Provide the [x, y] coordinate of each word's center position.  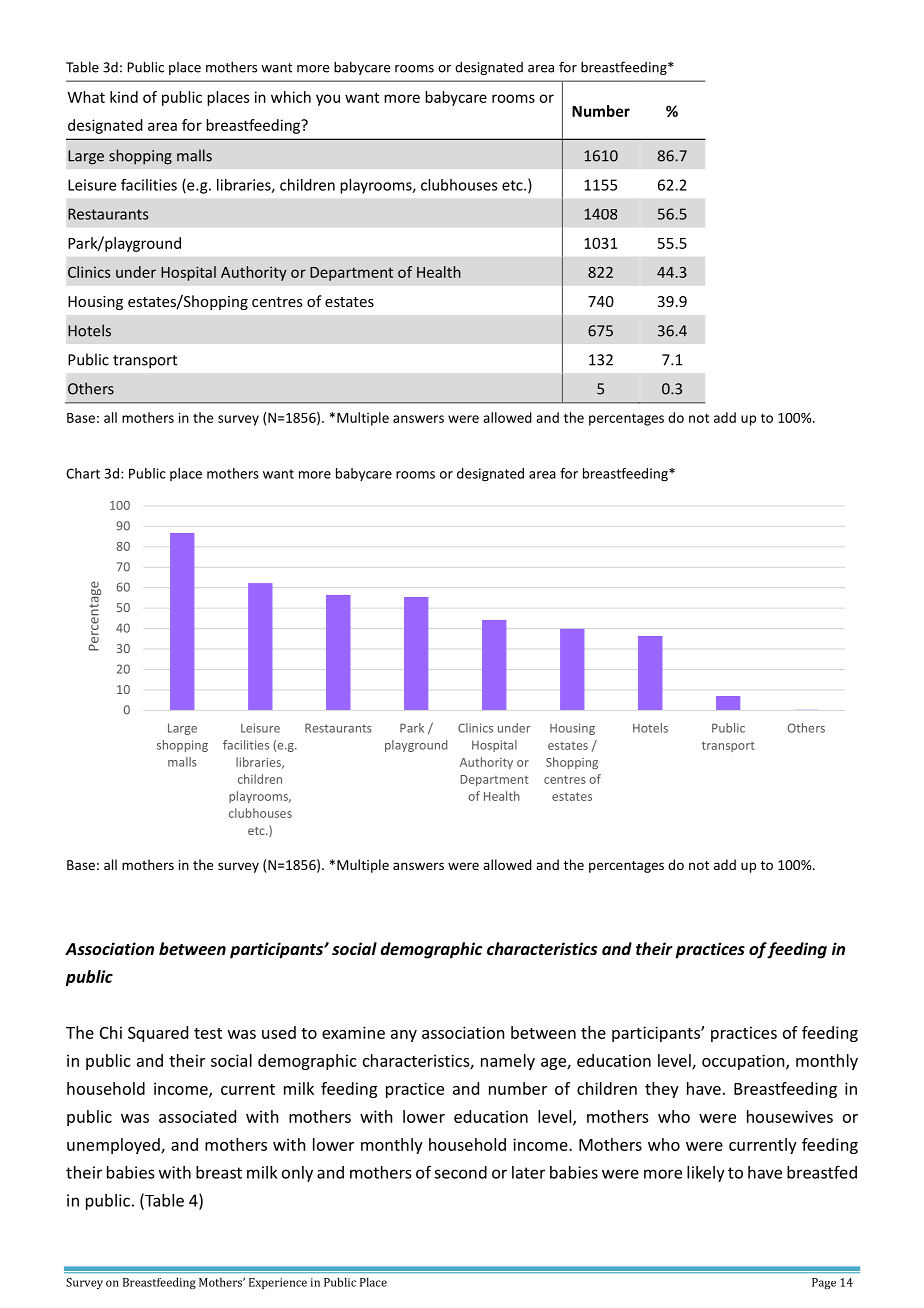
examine [353, 1032]
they [662, 1090]
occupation [744, 1062]
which [291, 97]
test [208, 1033]
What [86, 97]
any [404, 1036]
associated [197, 1116]
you [328, 100]
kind [124, 97]
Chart [83, 473]
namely [508, 1062]
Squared [158, 1034]
